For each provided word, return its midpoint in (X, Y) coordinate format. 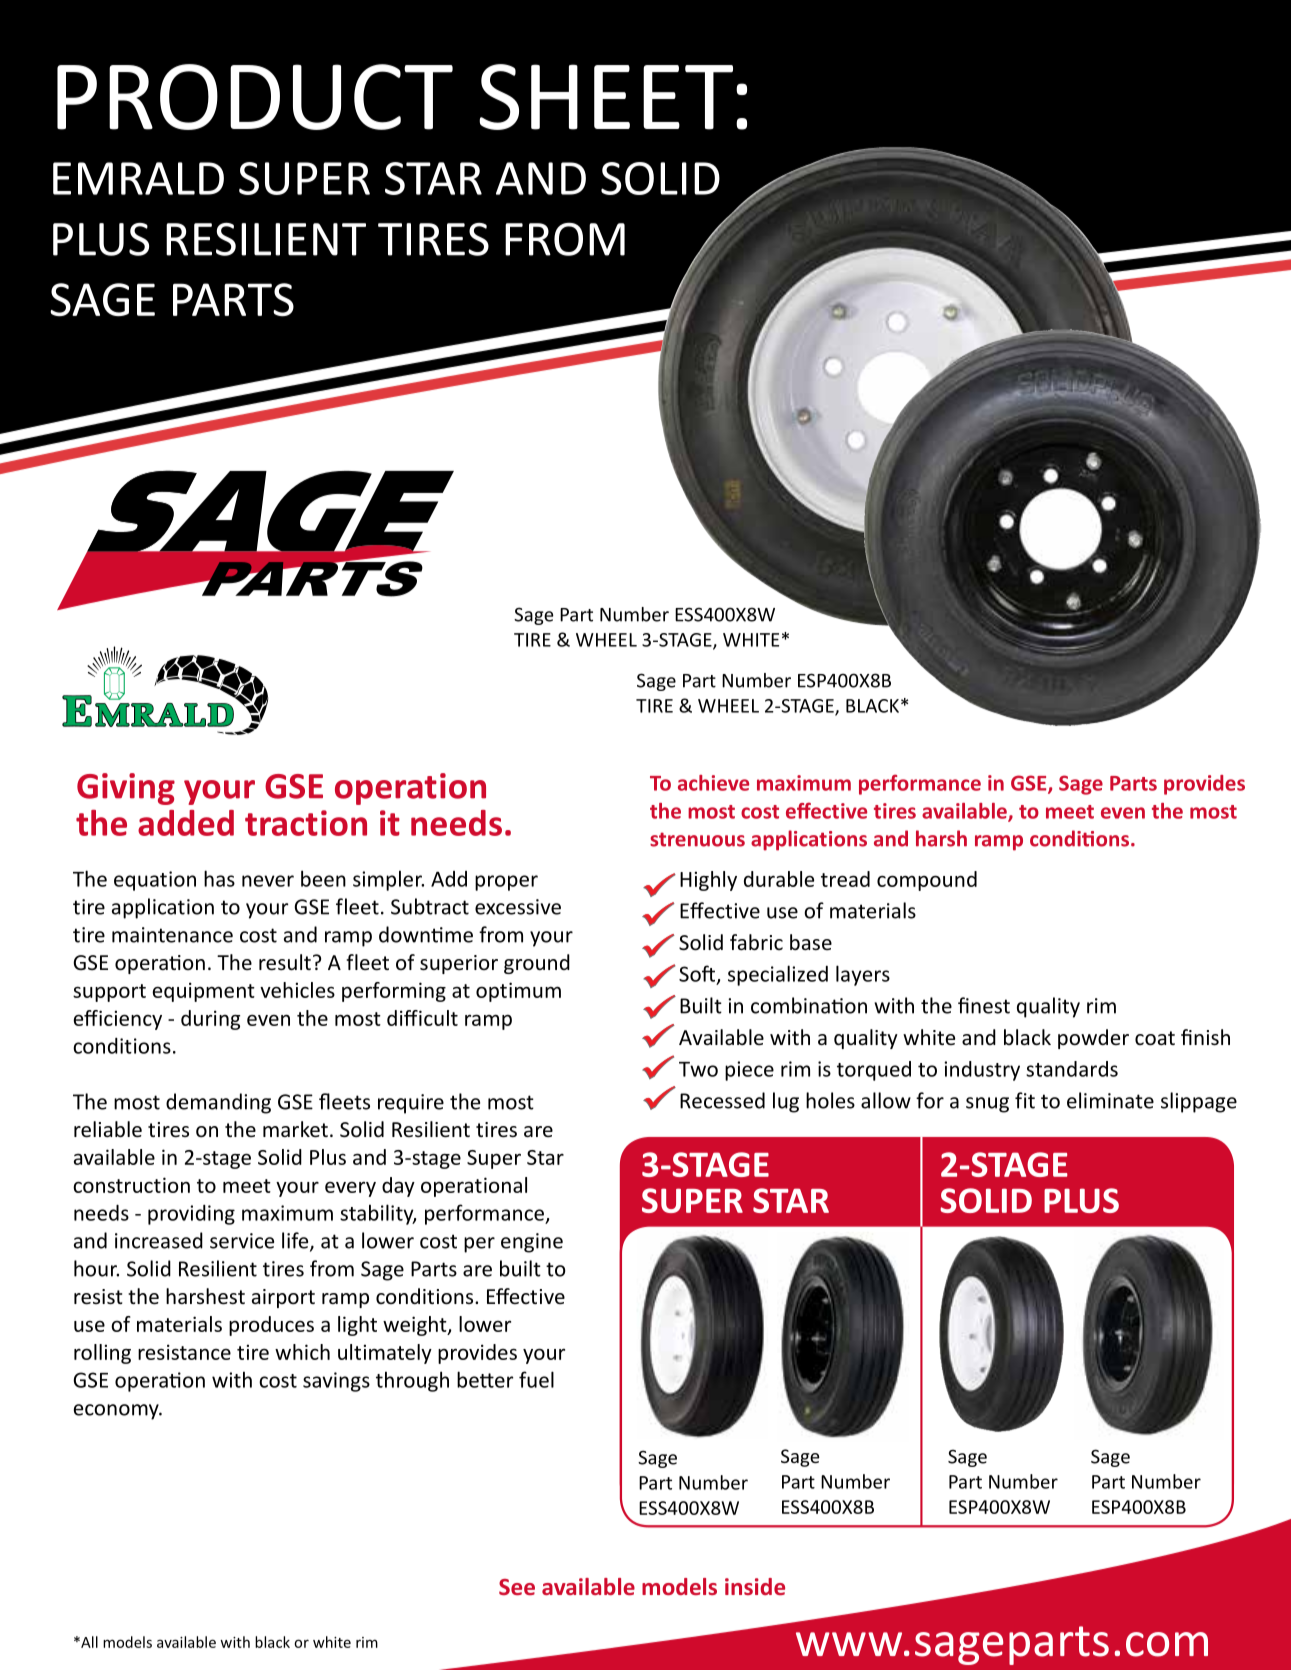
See (517, 1587)
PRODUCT (255, 97)
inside (755, 1586)
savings (336, 1382)
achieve (713, 783)
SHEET (606, 97)
